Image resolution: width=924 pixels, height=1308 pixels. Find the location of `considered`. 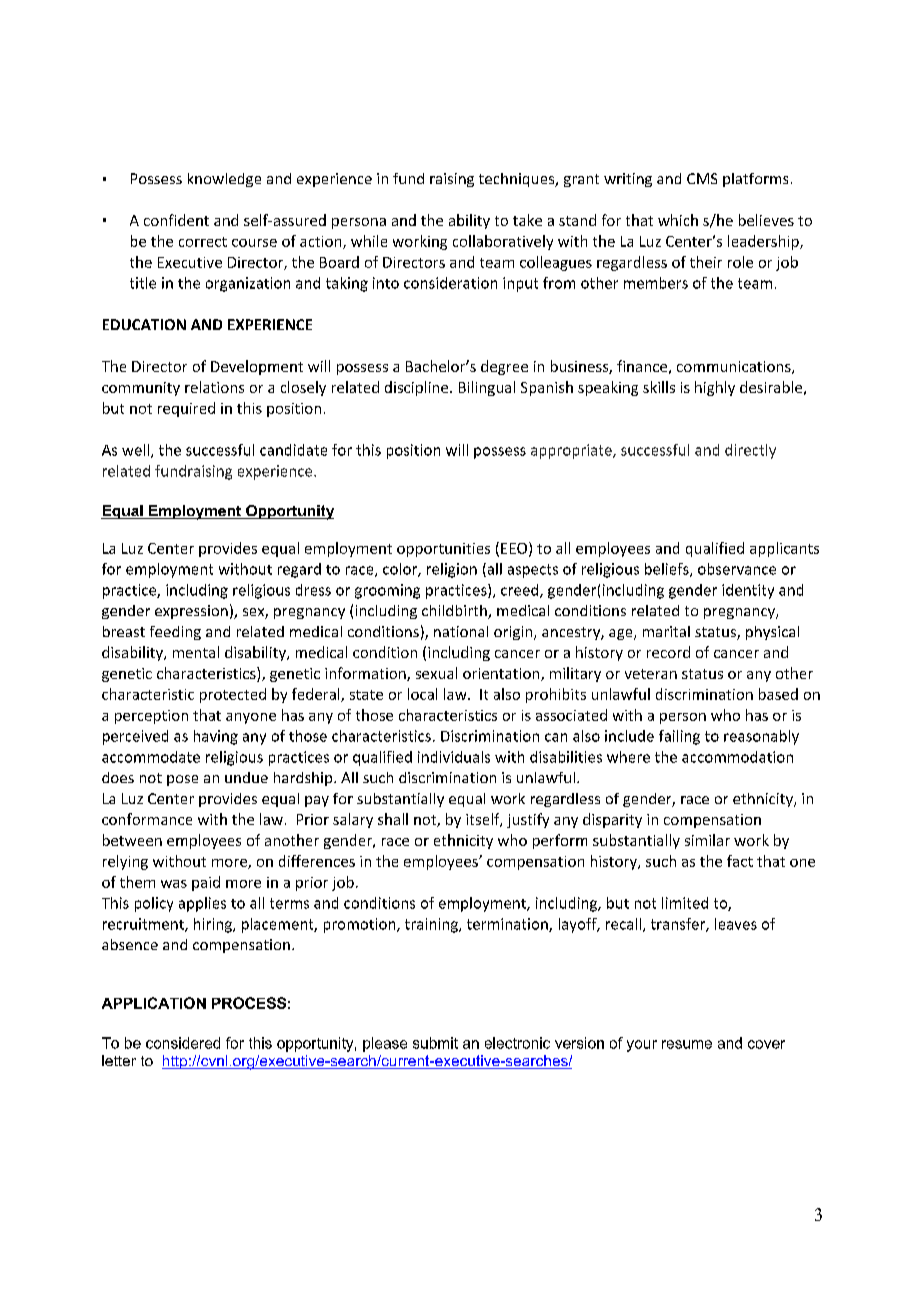

considered is located at coordinates (183, 1043).
